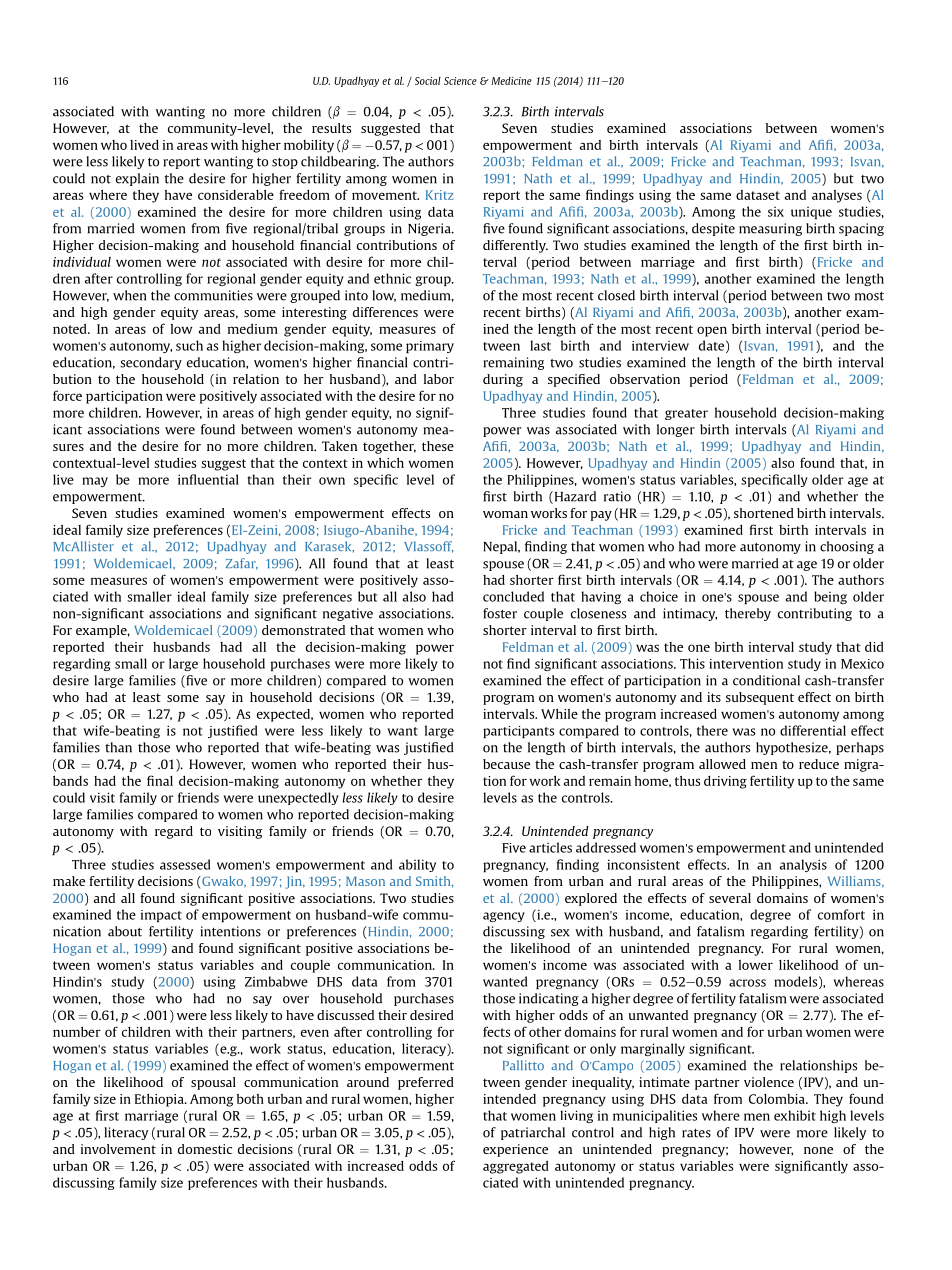 The height and width of the page is (1270, 952). What do you see at coordinates (460, 81) in the page?
I see `Science` at bounding box center [460, 81].
